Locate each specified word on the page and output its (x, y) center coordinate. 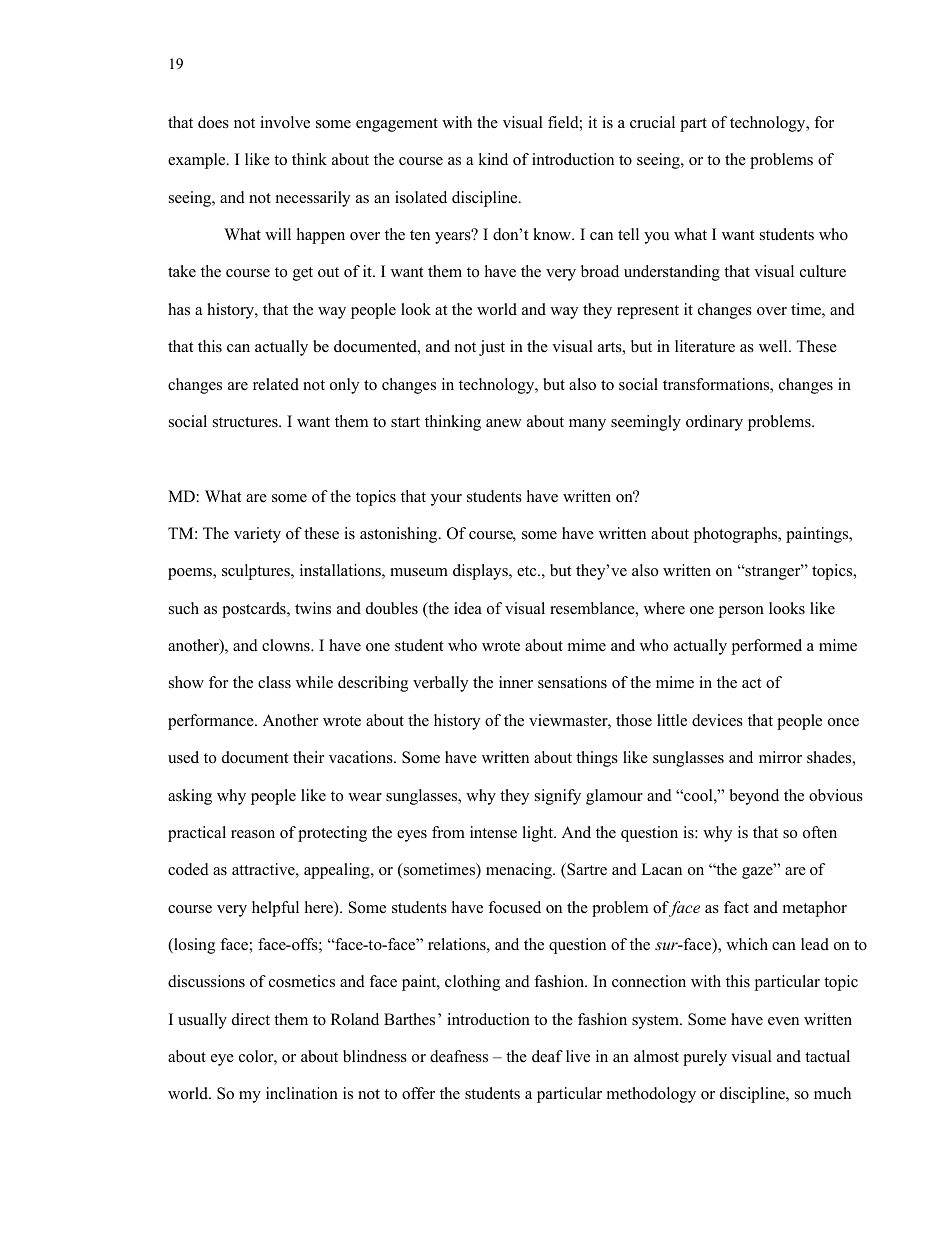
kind (493, 159)
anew (504, 423)
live (578, 1056)
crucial (652, 122)
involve (285, 122)
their (308, 757)
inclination (302, 1093)
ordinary (714, 423)
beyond (754, 797)
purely (705, 1058)
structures (246, 422)
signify (558, 797)
